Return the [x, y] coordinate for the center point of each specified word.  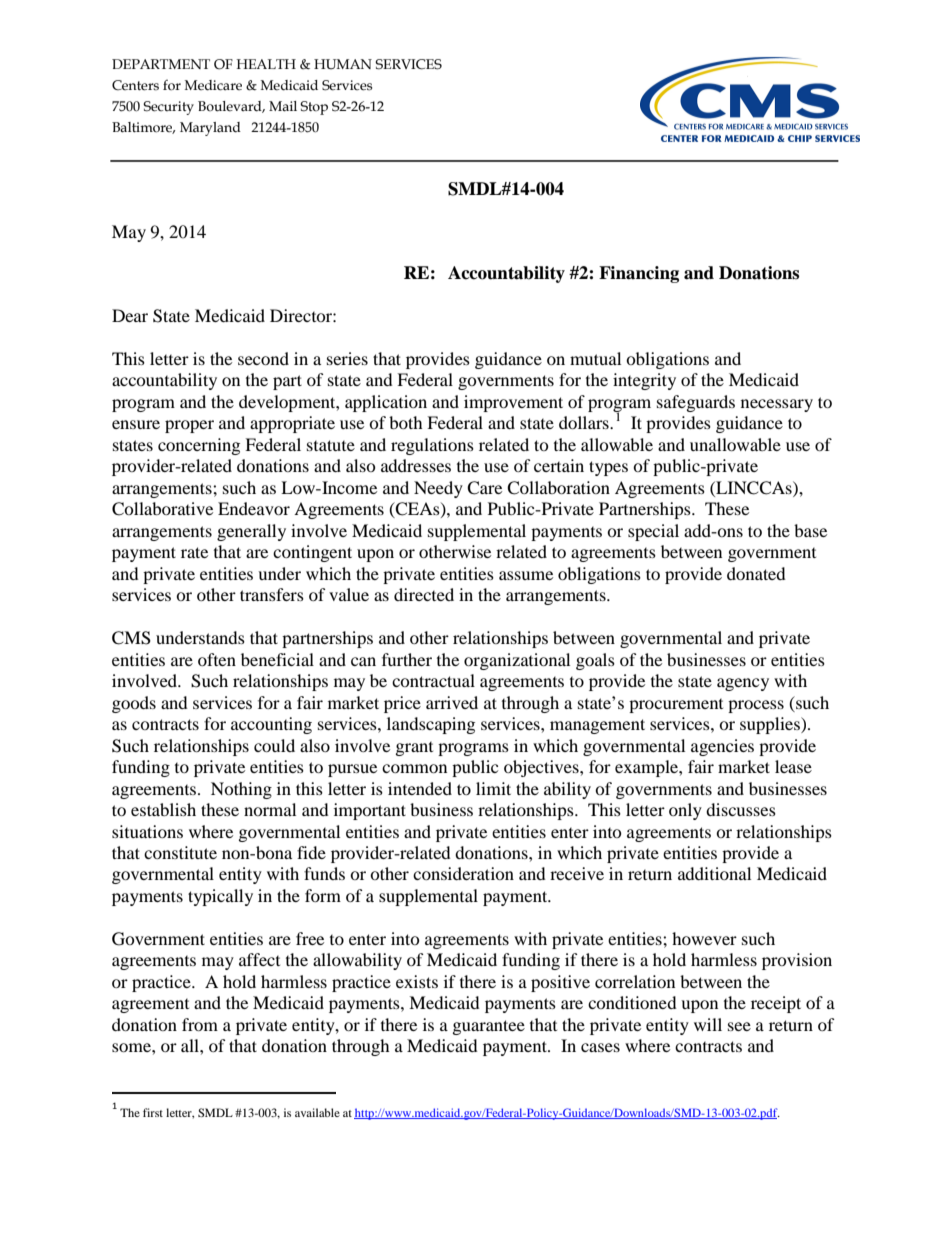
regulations [432, 446]
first [153, 1112]
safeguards [696, 403]
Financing [639, 274]
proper [189, 426]
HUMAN [343, 64]
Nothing [241, 790]
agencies [722, 747]
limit [493, 788]
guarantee [489, 1027]
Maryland [210, 129]
